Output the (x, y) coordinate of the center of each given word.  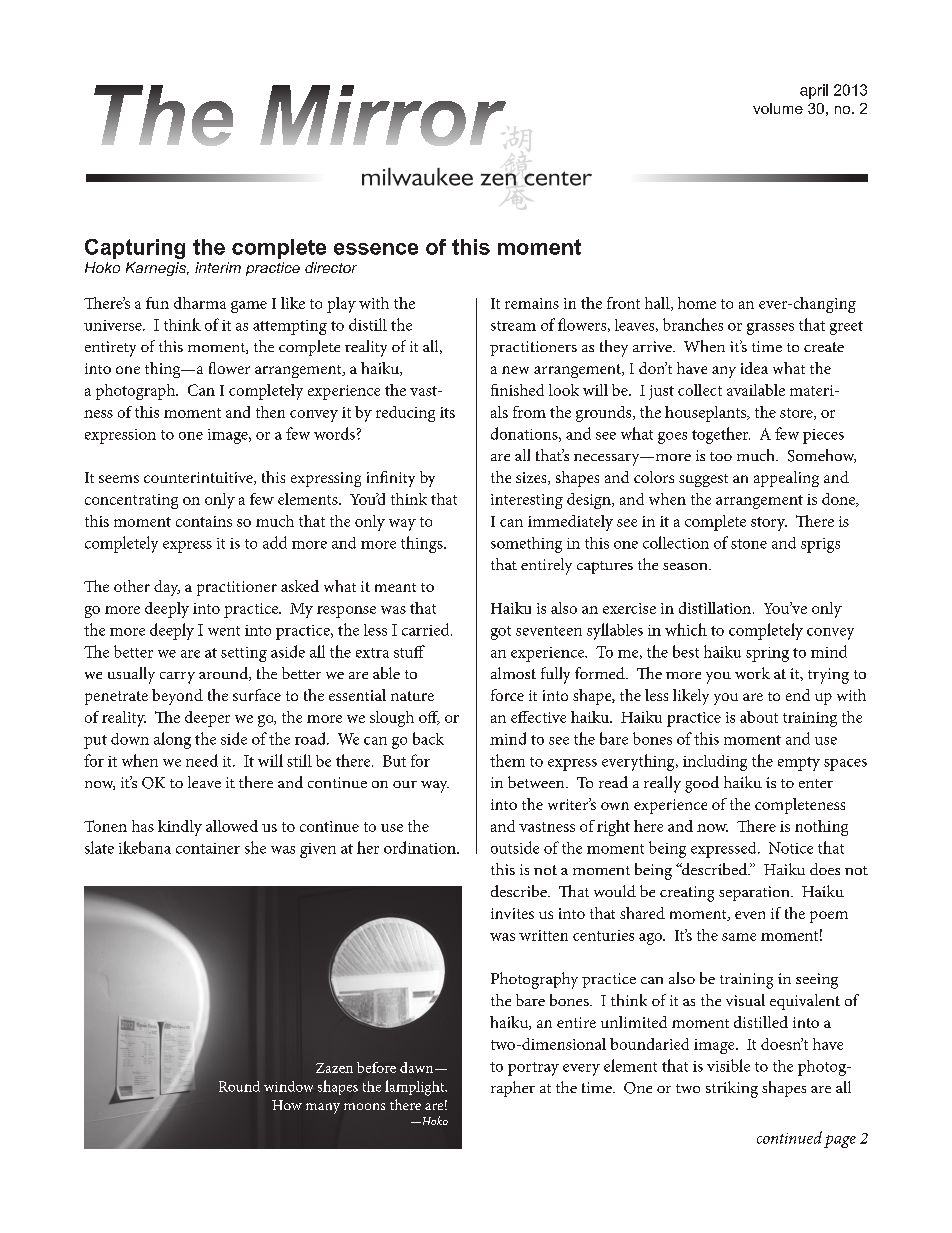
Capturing (135, 249)
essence (376, 249)
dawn (418, 1067)
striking (732, 1089)
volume (778, 108)
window (288, 1086)
